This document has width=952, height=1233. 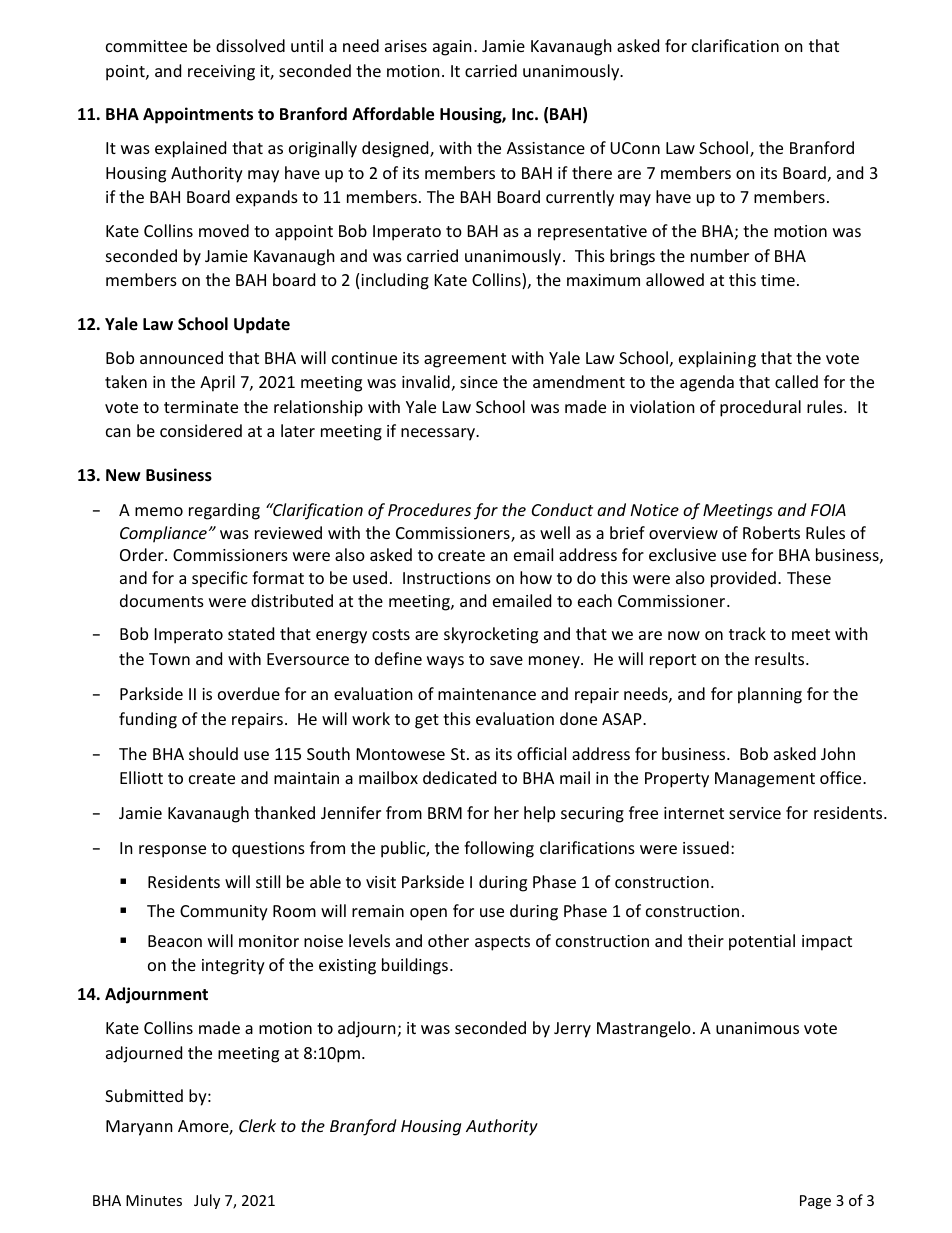 What do you see at coordinates (221, 73) in the document?
I see `receiving` at bounding box center [221, 73].
